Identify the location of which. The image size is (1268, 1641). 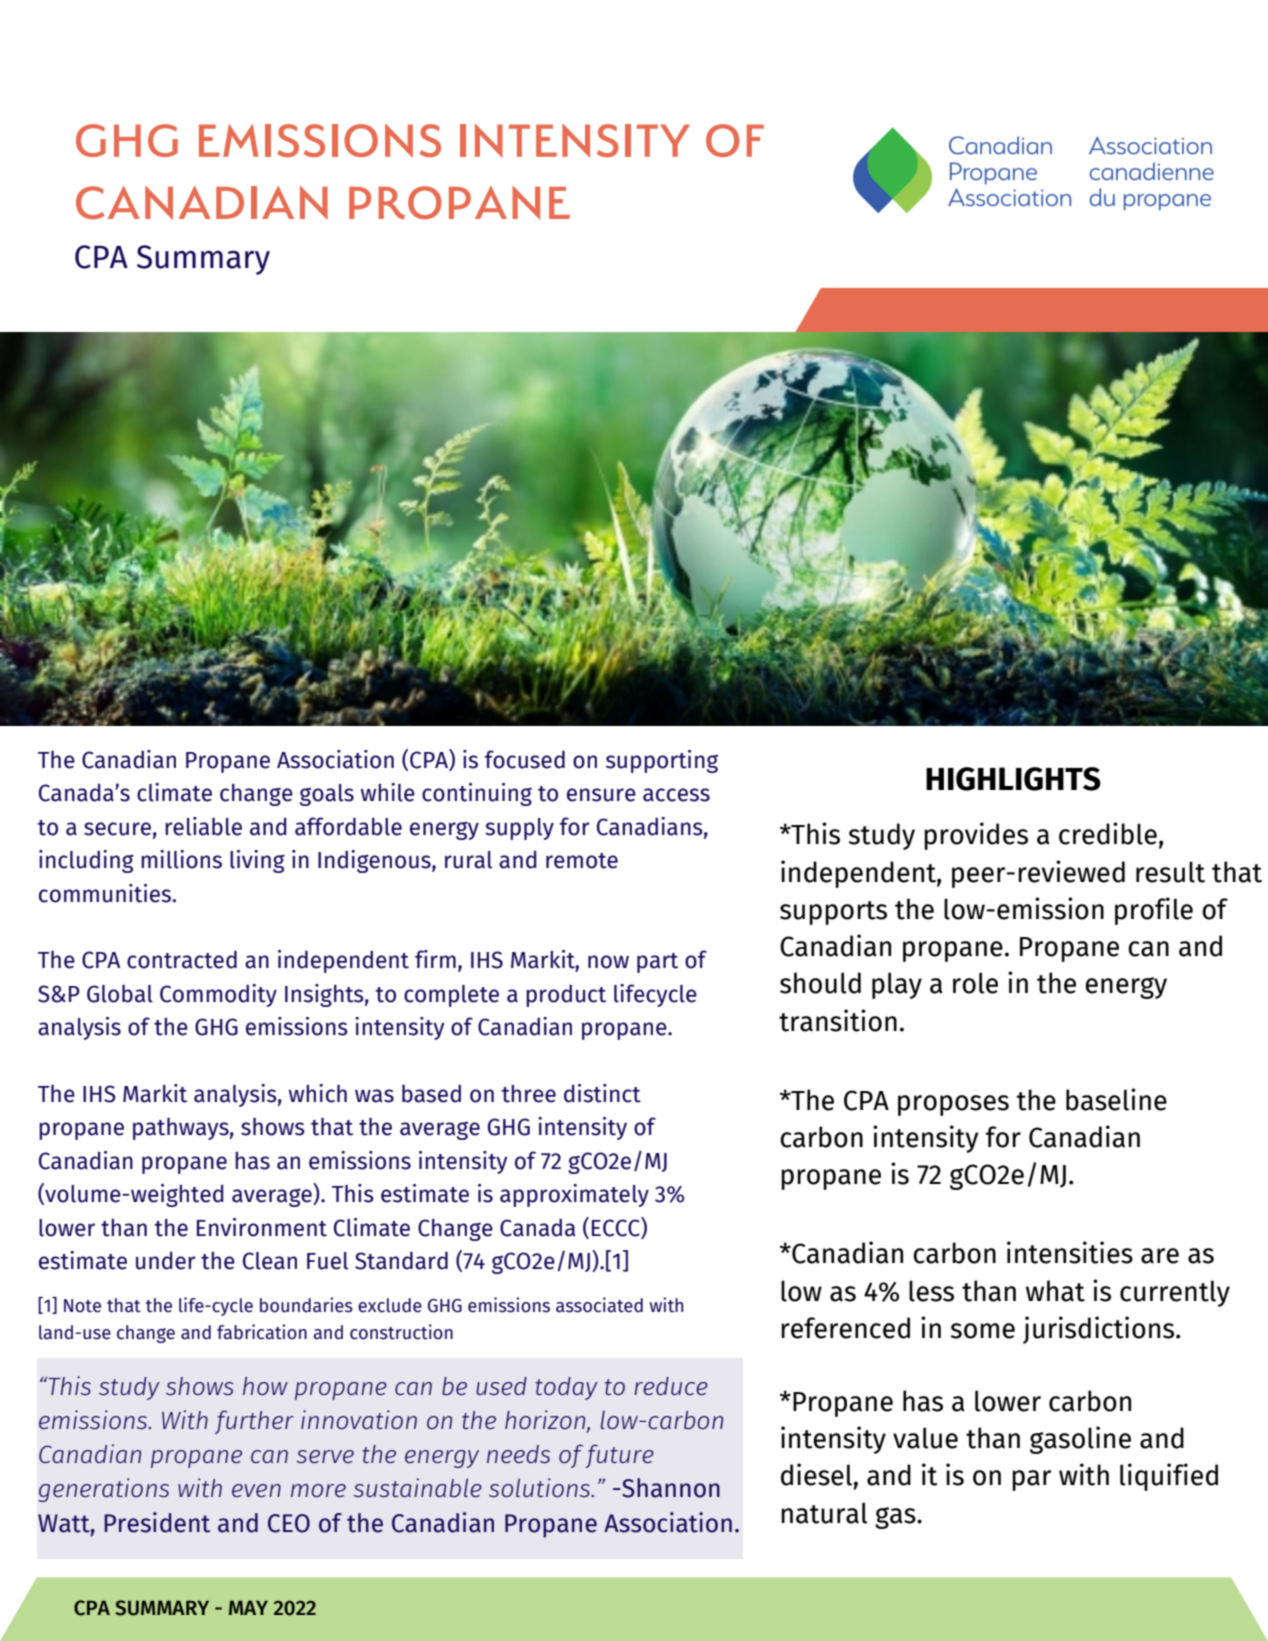
(318, 1093).
